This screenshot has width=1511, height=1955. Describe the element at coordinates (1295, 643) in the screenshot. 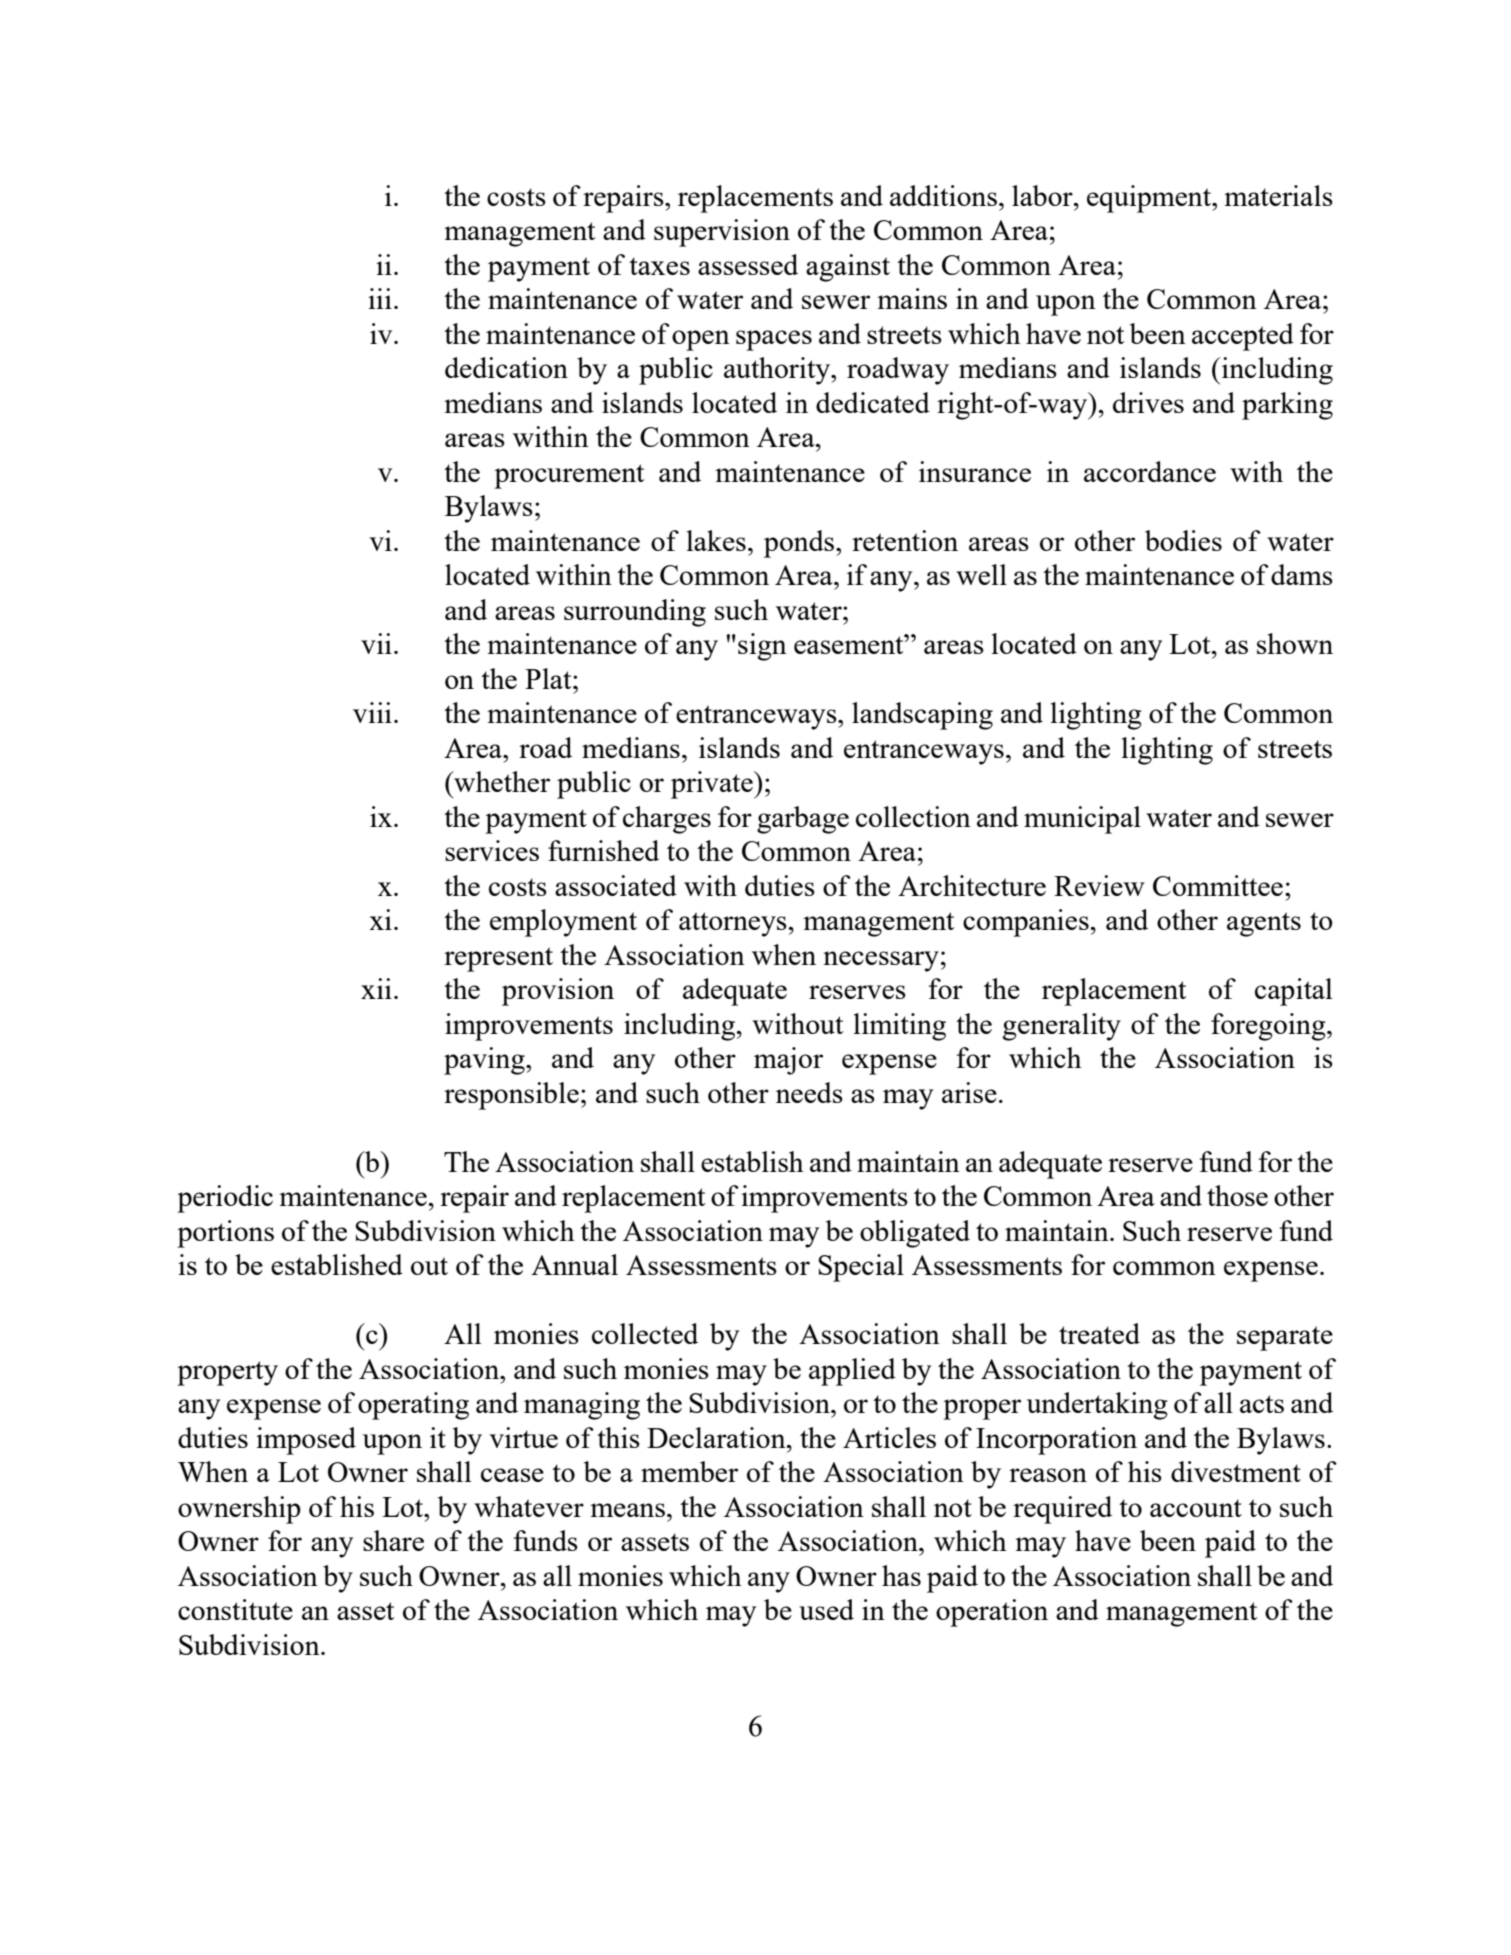

I see `shown` at that location.
